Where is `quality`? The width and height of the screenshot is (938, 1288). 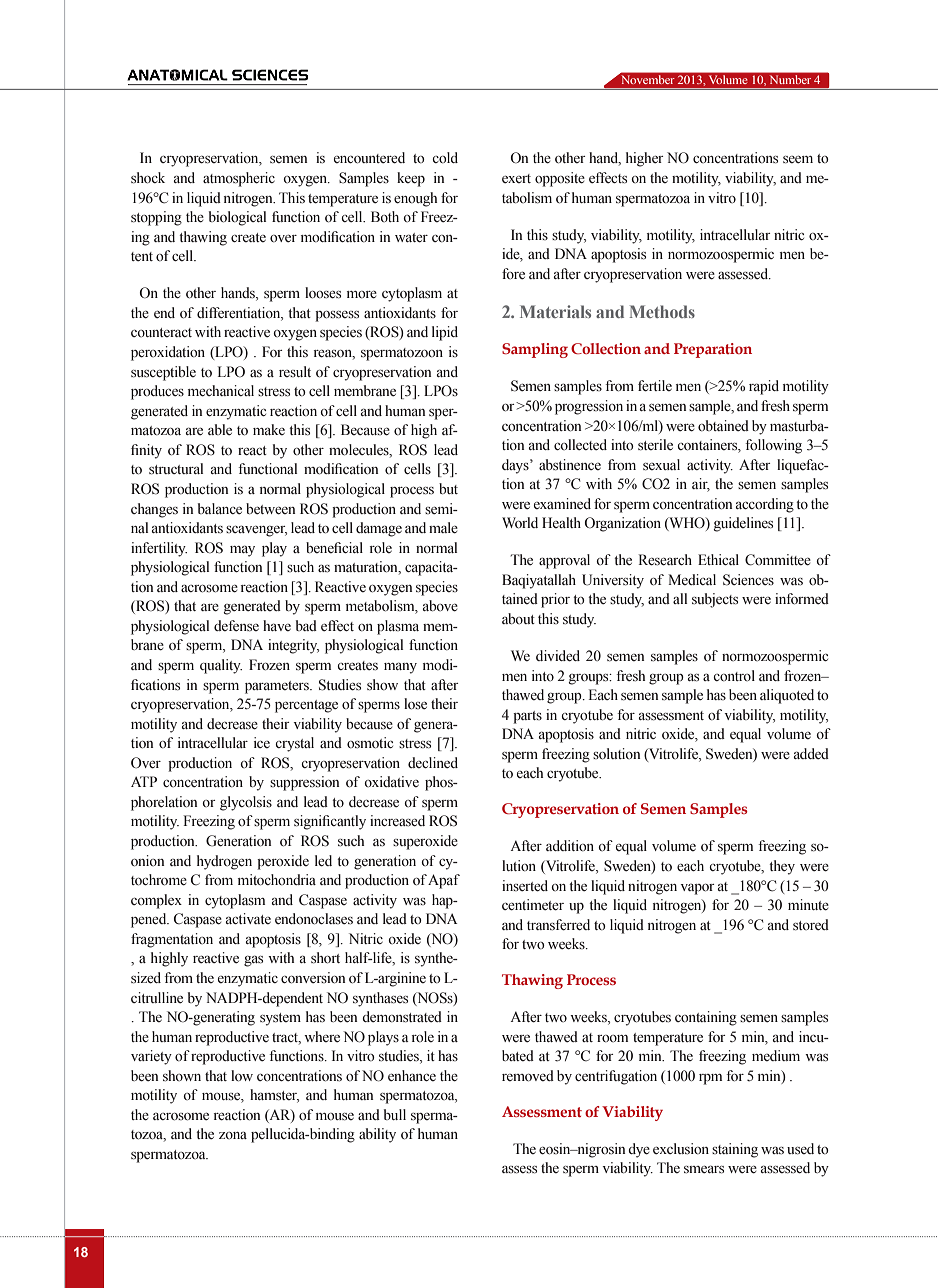
quality is located at coordinates (221, 666).
